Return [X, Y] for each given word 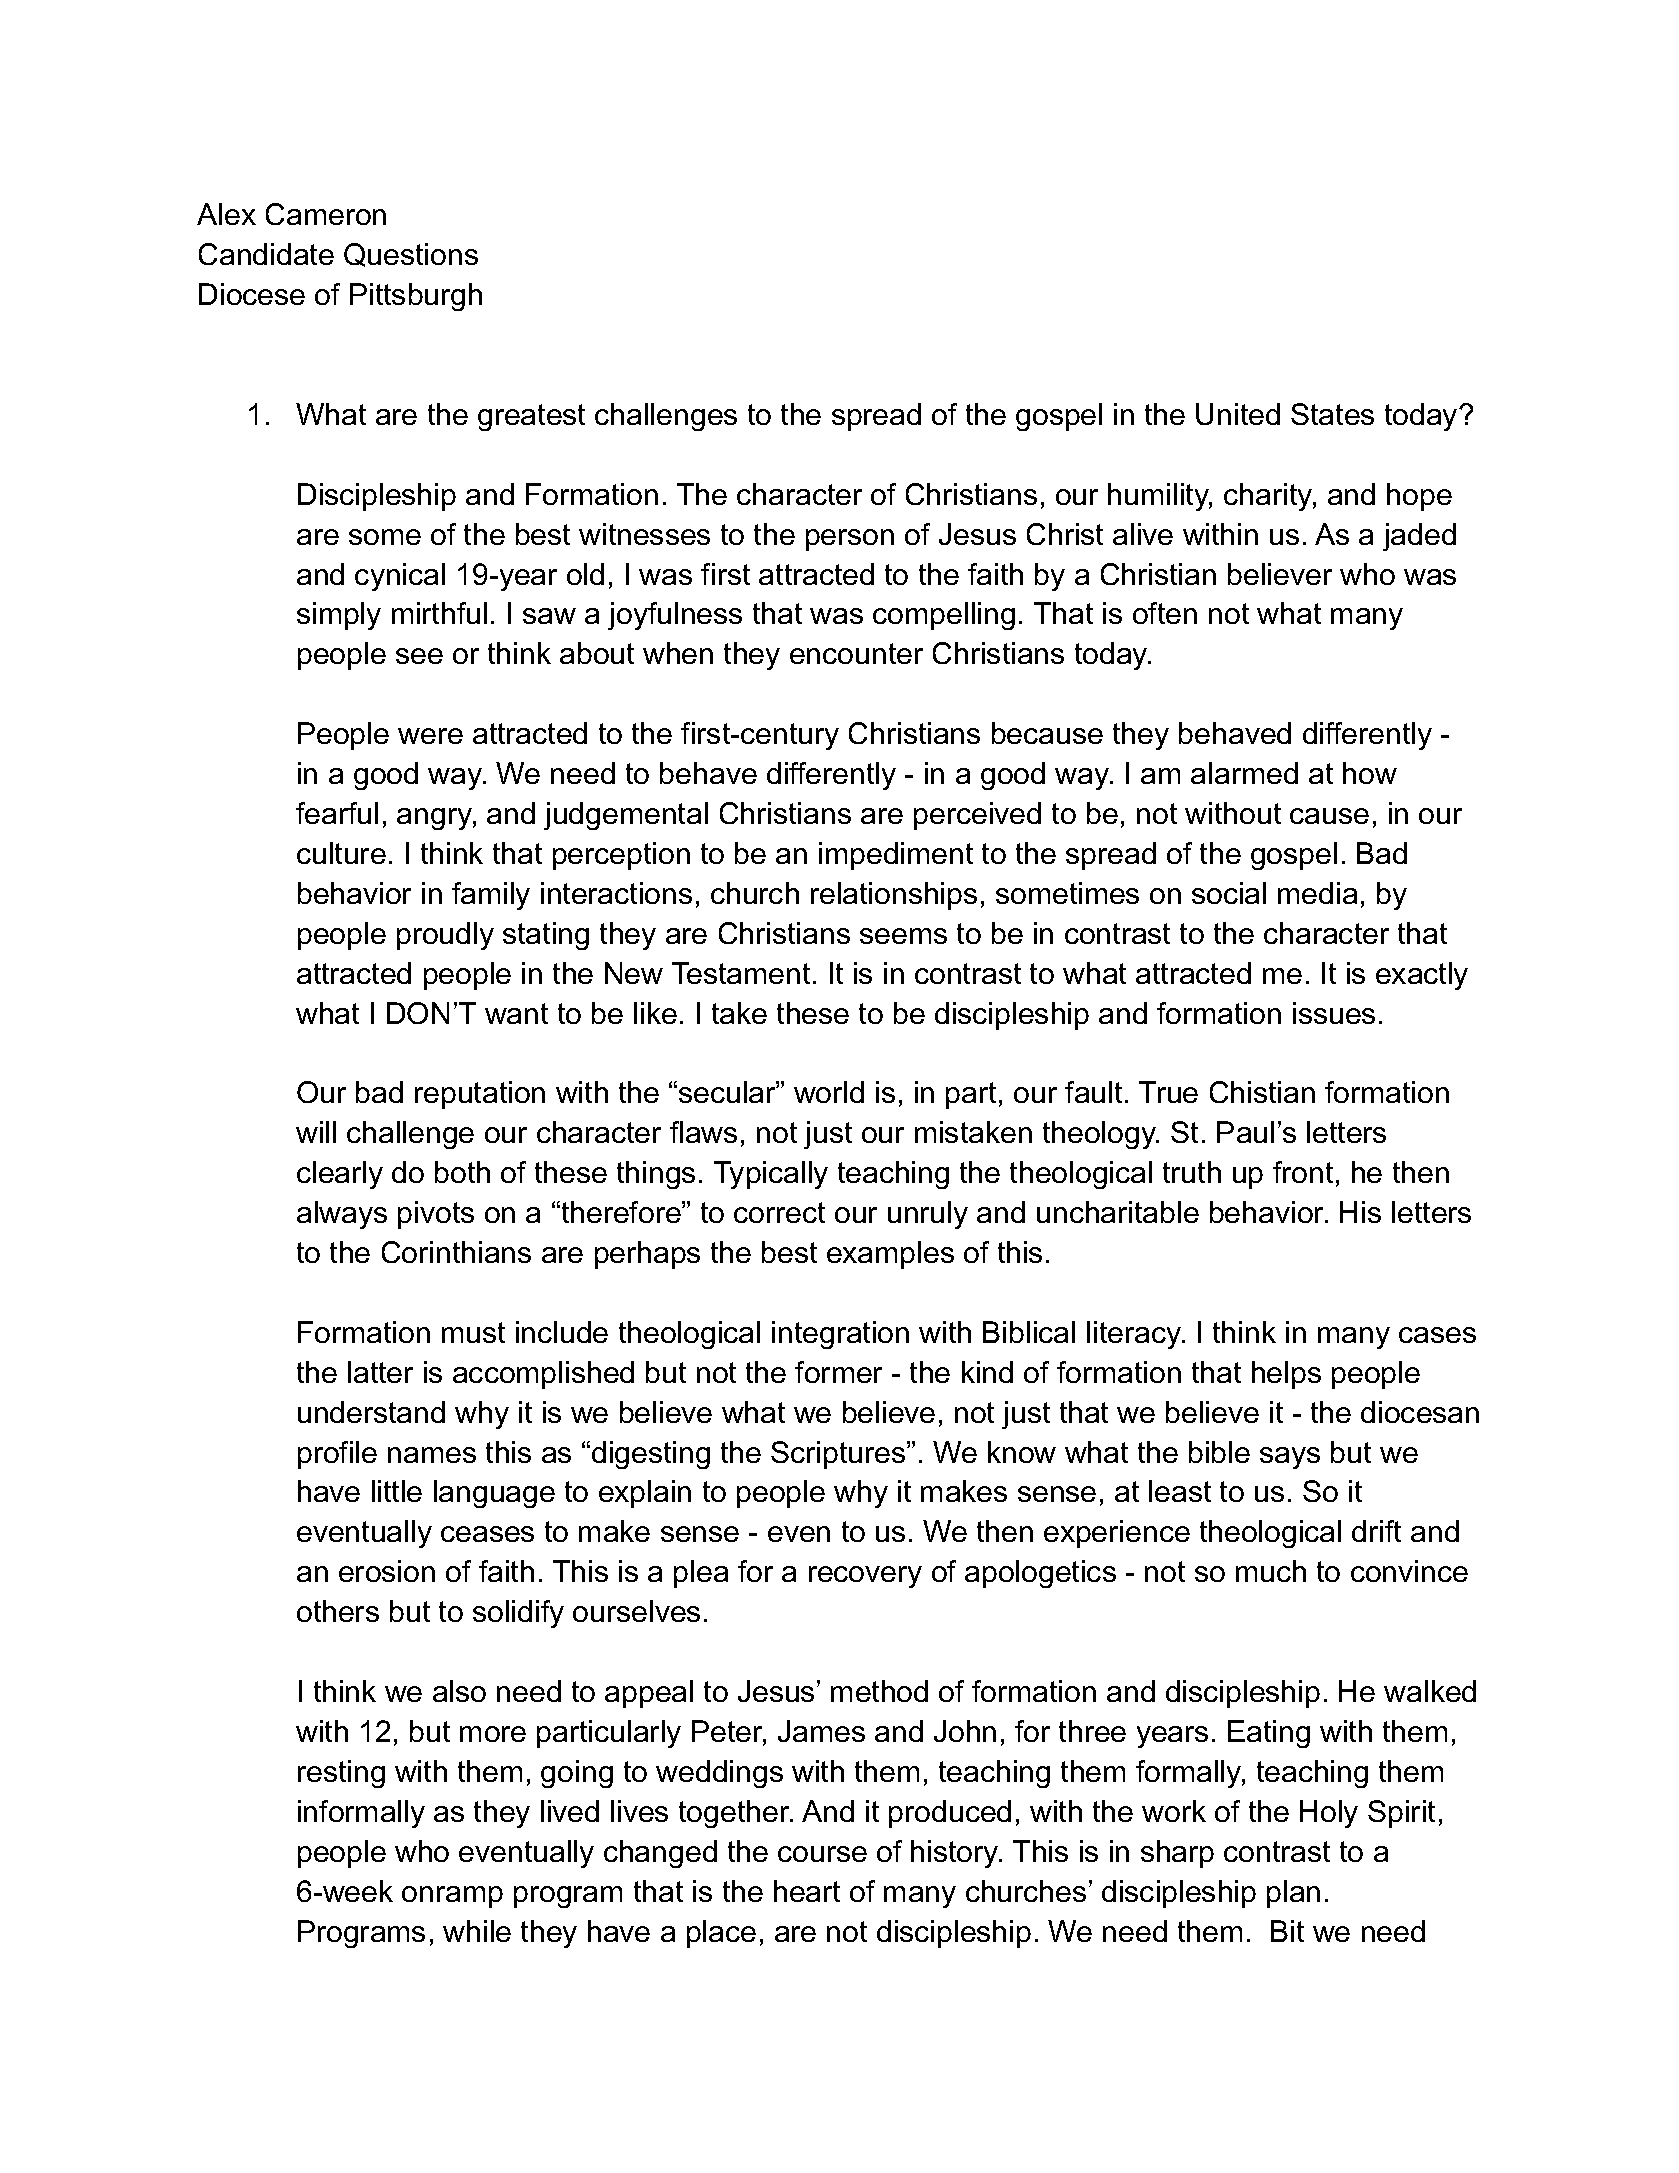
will [316, 1132]
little [397, 1491]
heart [807, 1891]
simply [339, 616]
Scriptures [839, 1455]
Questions [411, 255]
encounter [856, 653]
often [1165, 613]
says [1290, 1458]
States [1332, 414]
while [477, 1931]
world [829, 1092]
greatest [531, 417]
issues [1334, 1013]
